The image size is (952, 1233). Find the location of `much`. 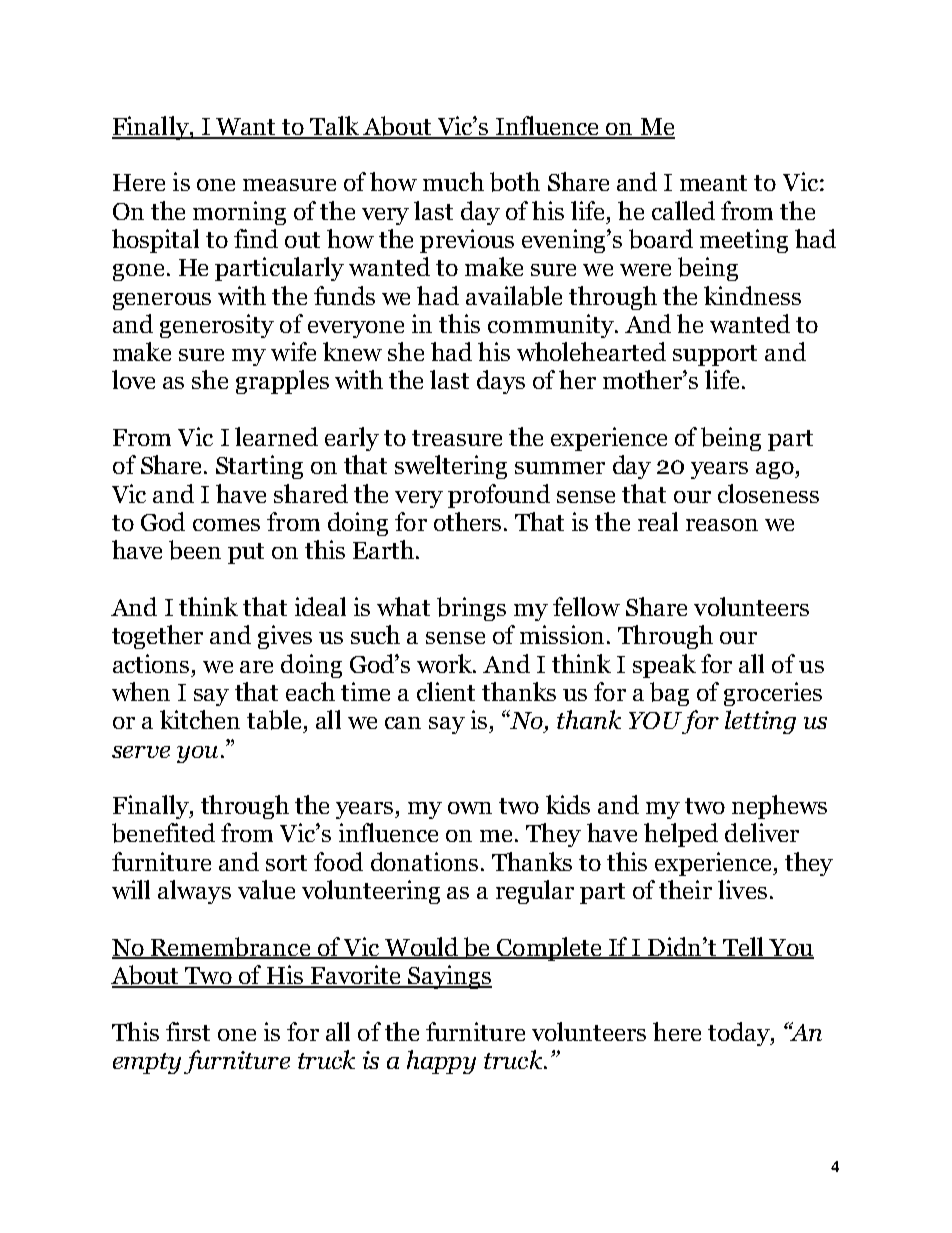

much is located at coordinates (453, 181).
